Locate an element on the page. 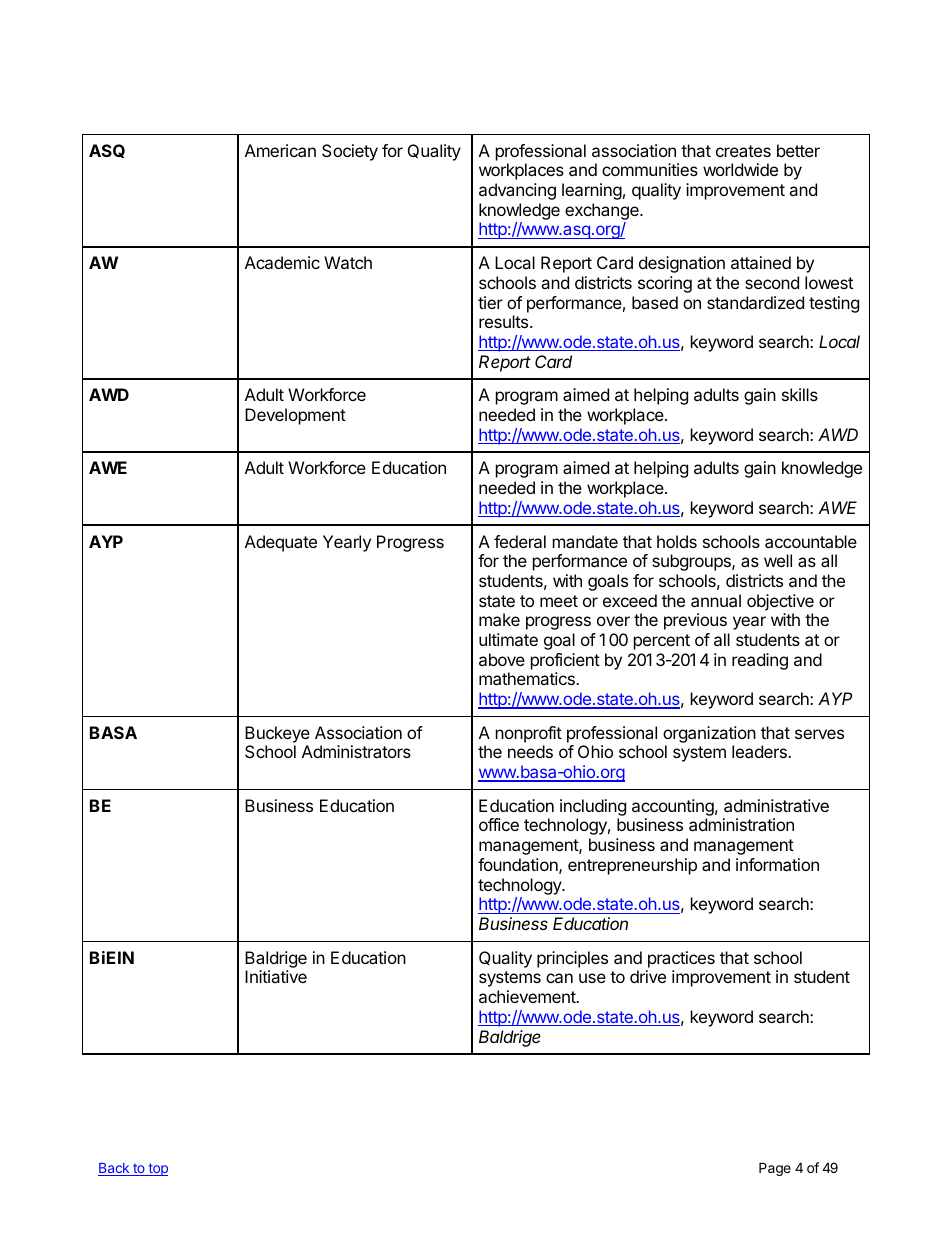 Image resolution: width=952 pixels, height=1233 pixels. information is located at coordinates (777, 864).
